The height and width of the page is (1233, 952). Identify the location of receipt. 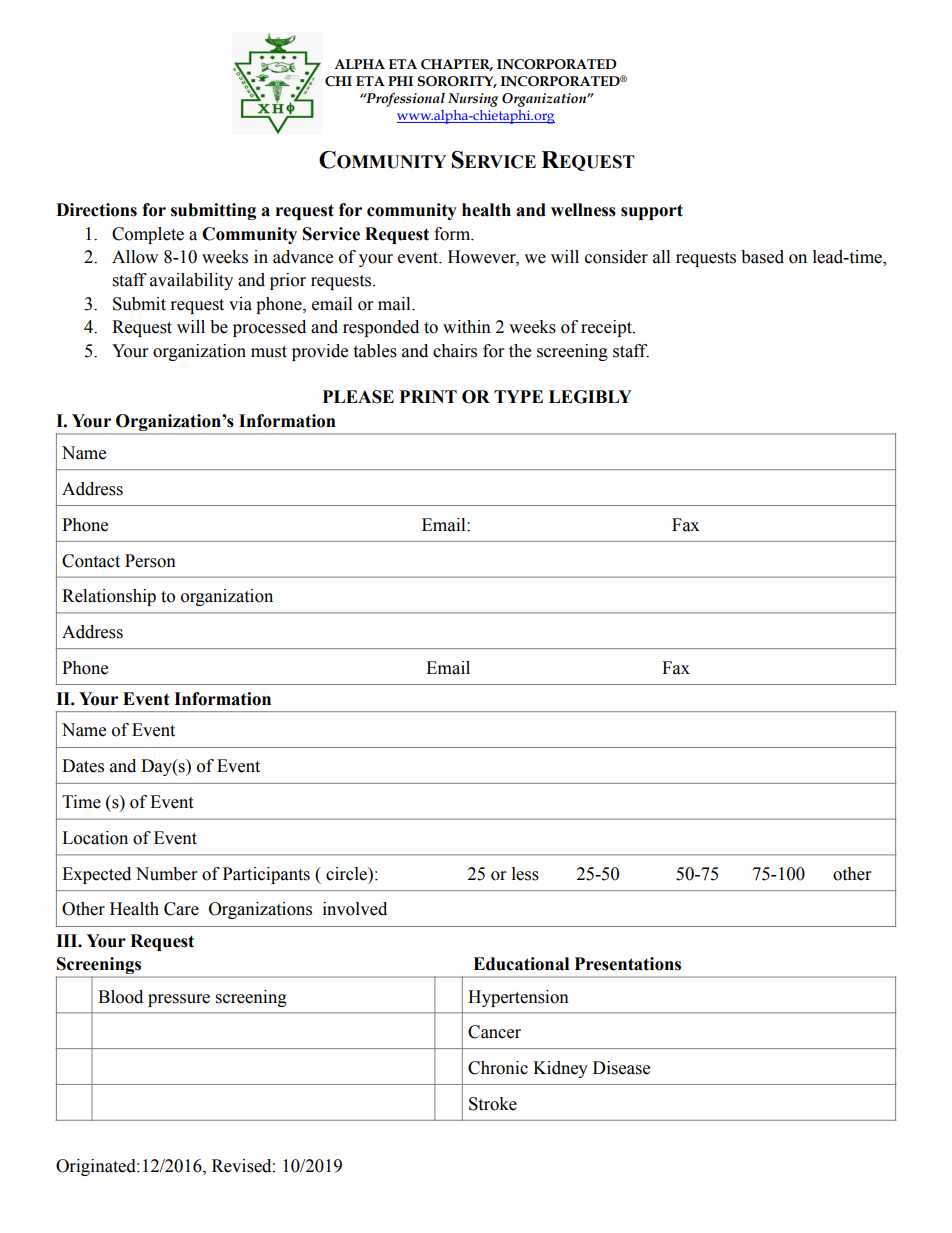
(607, 328).
